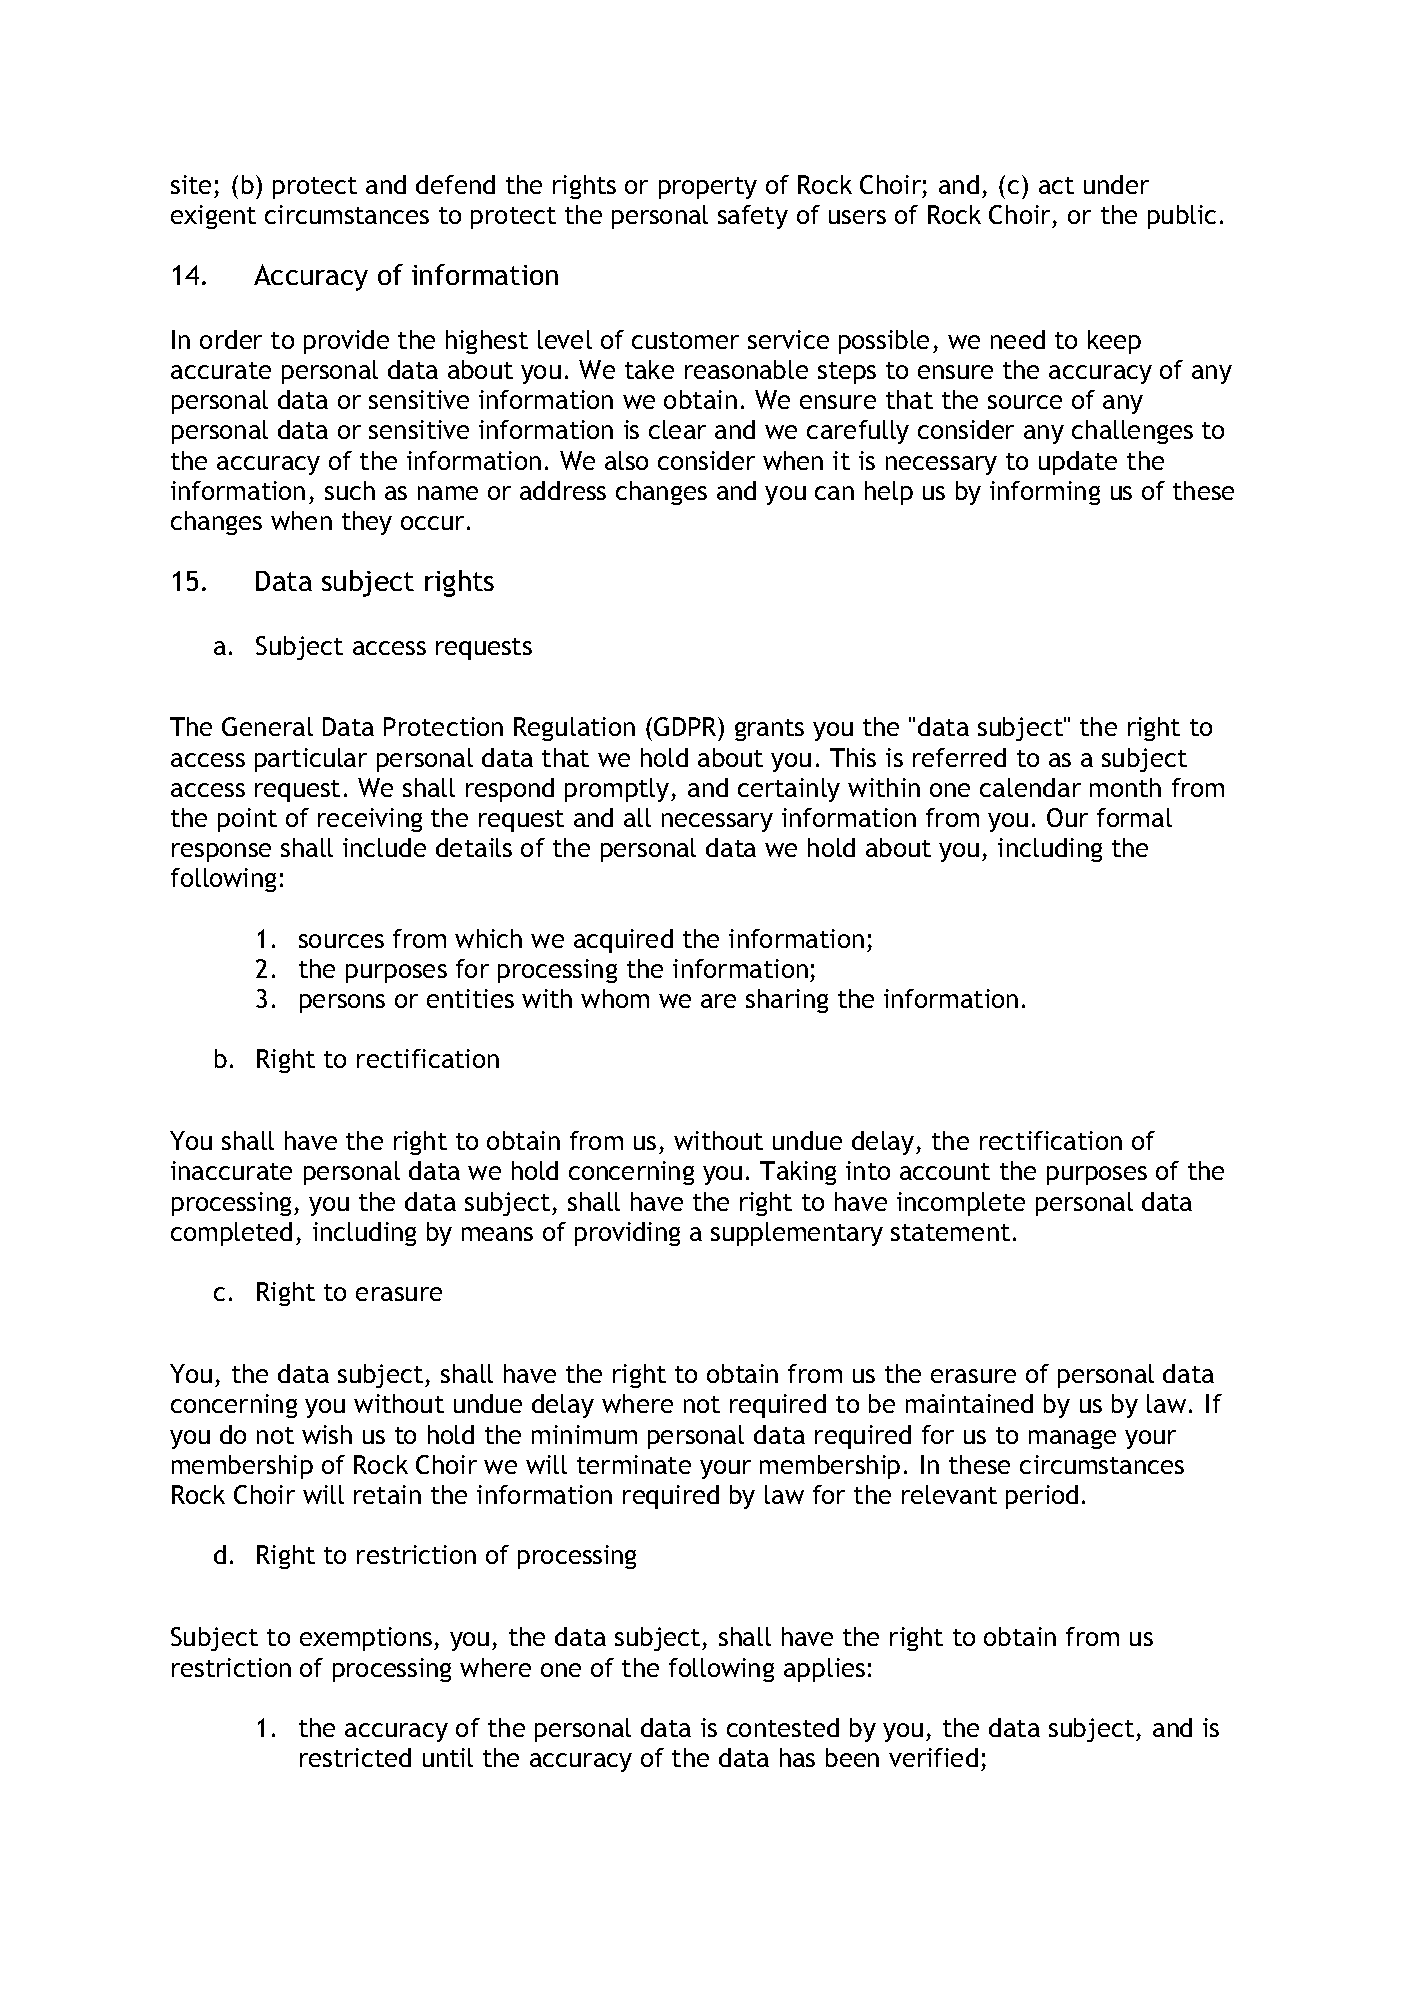  What do you see at coordinates (783, 1727) in the screenshot?
I see `contested` at bounding box center [783, 1727].
